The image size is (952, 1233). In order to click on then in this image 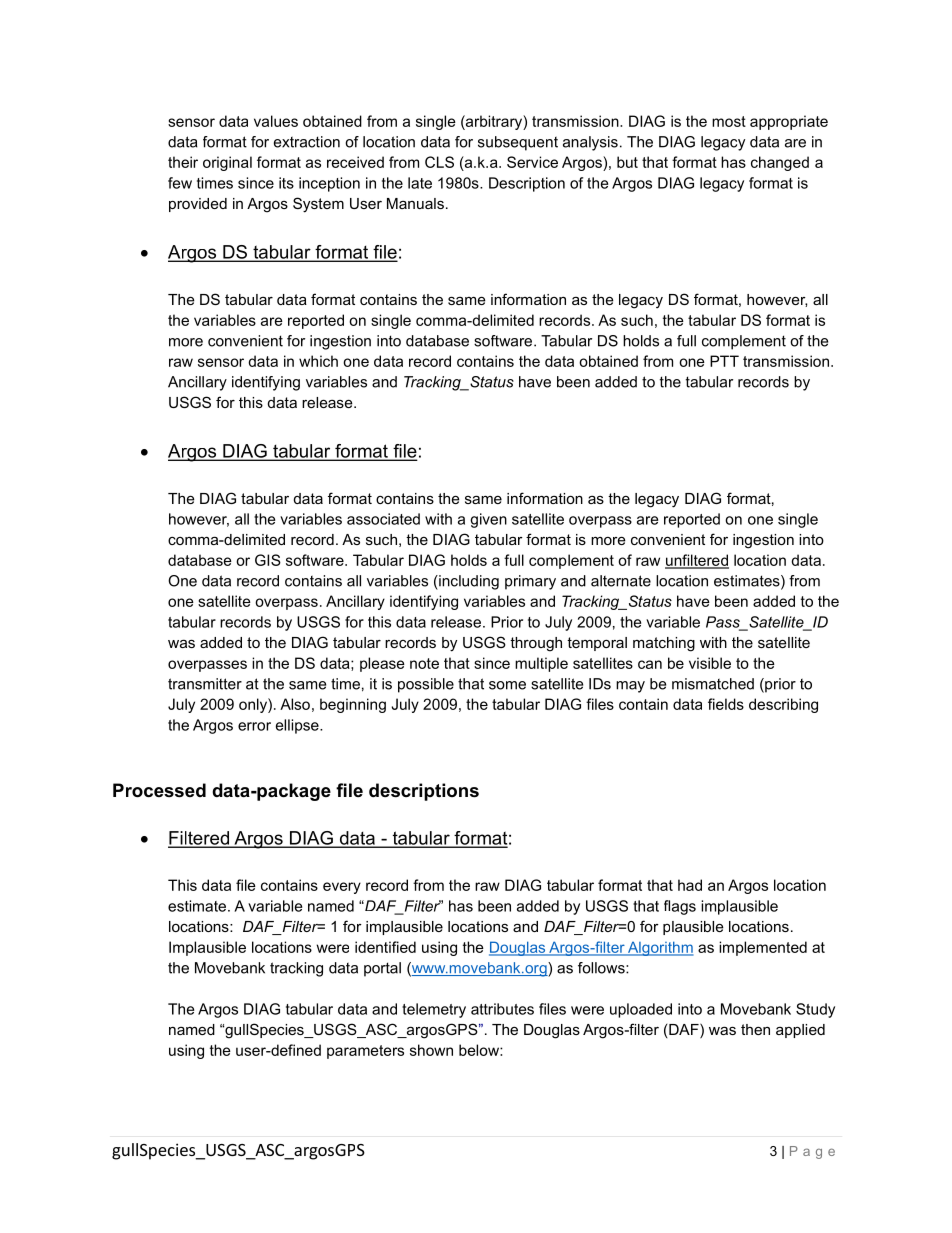, I will do `click(755, 1029)`.
